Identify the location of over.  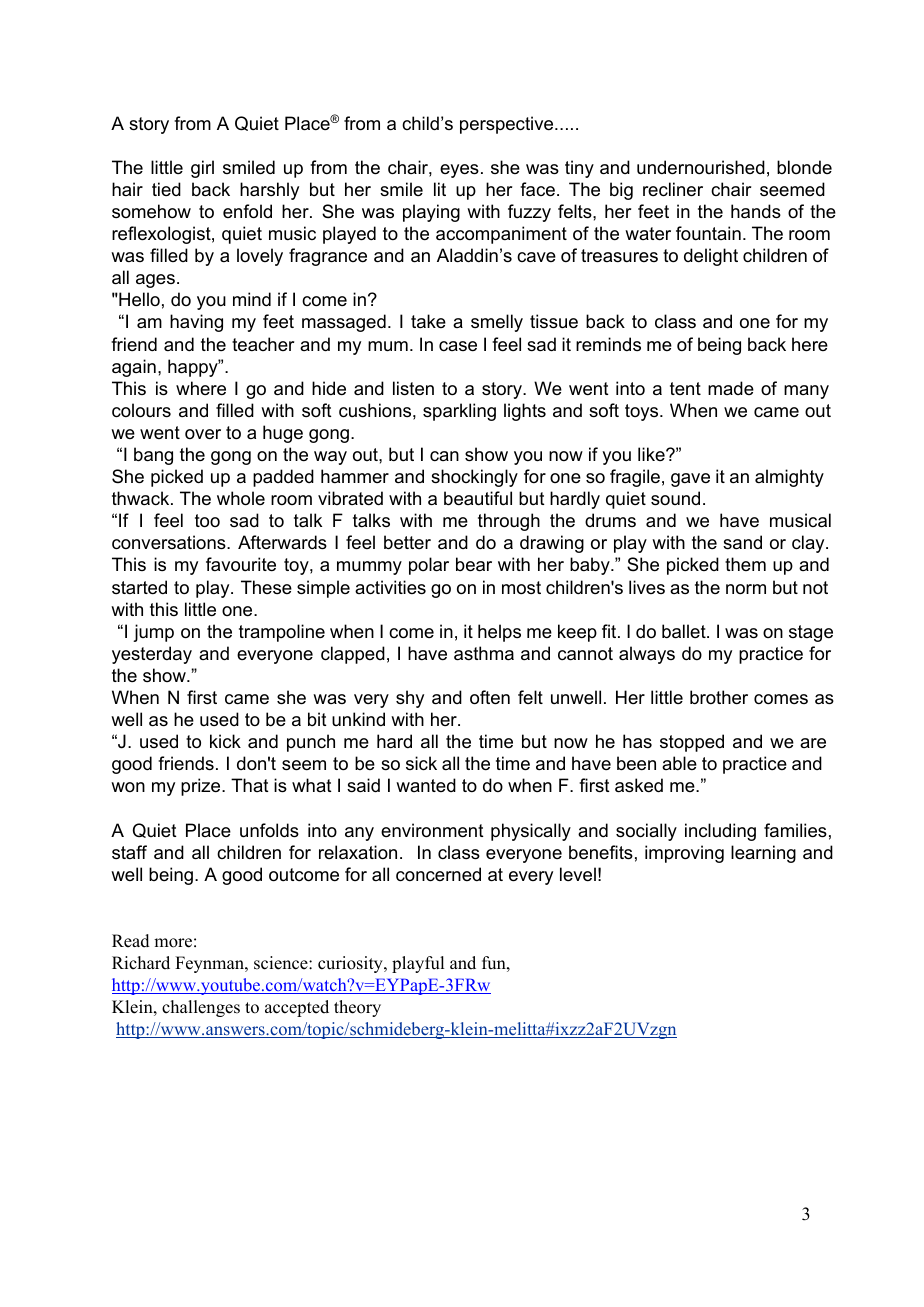
(203, 434).
